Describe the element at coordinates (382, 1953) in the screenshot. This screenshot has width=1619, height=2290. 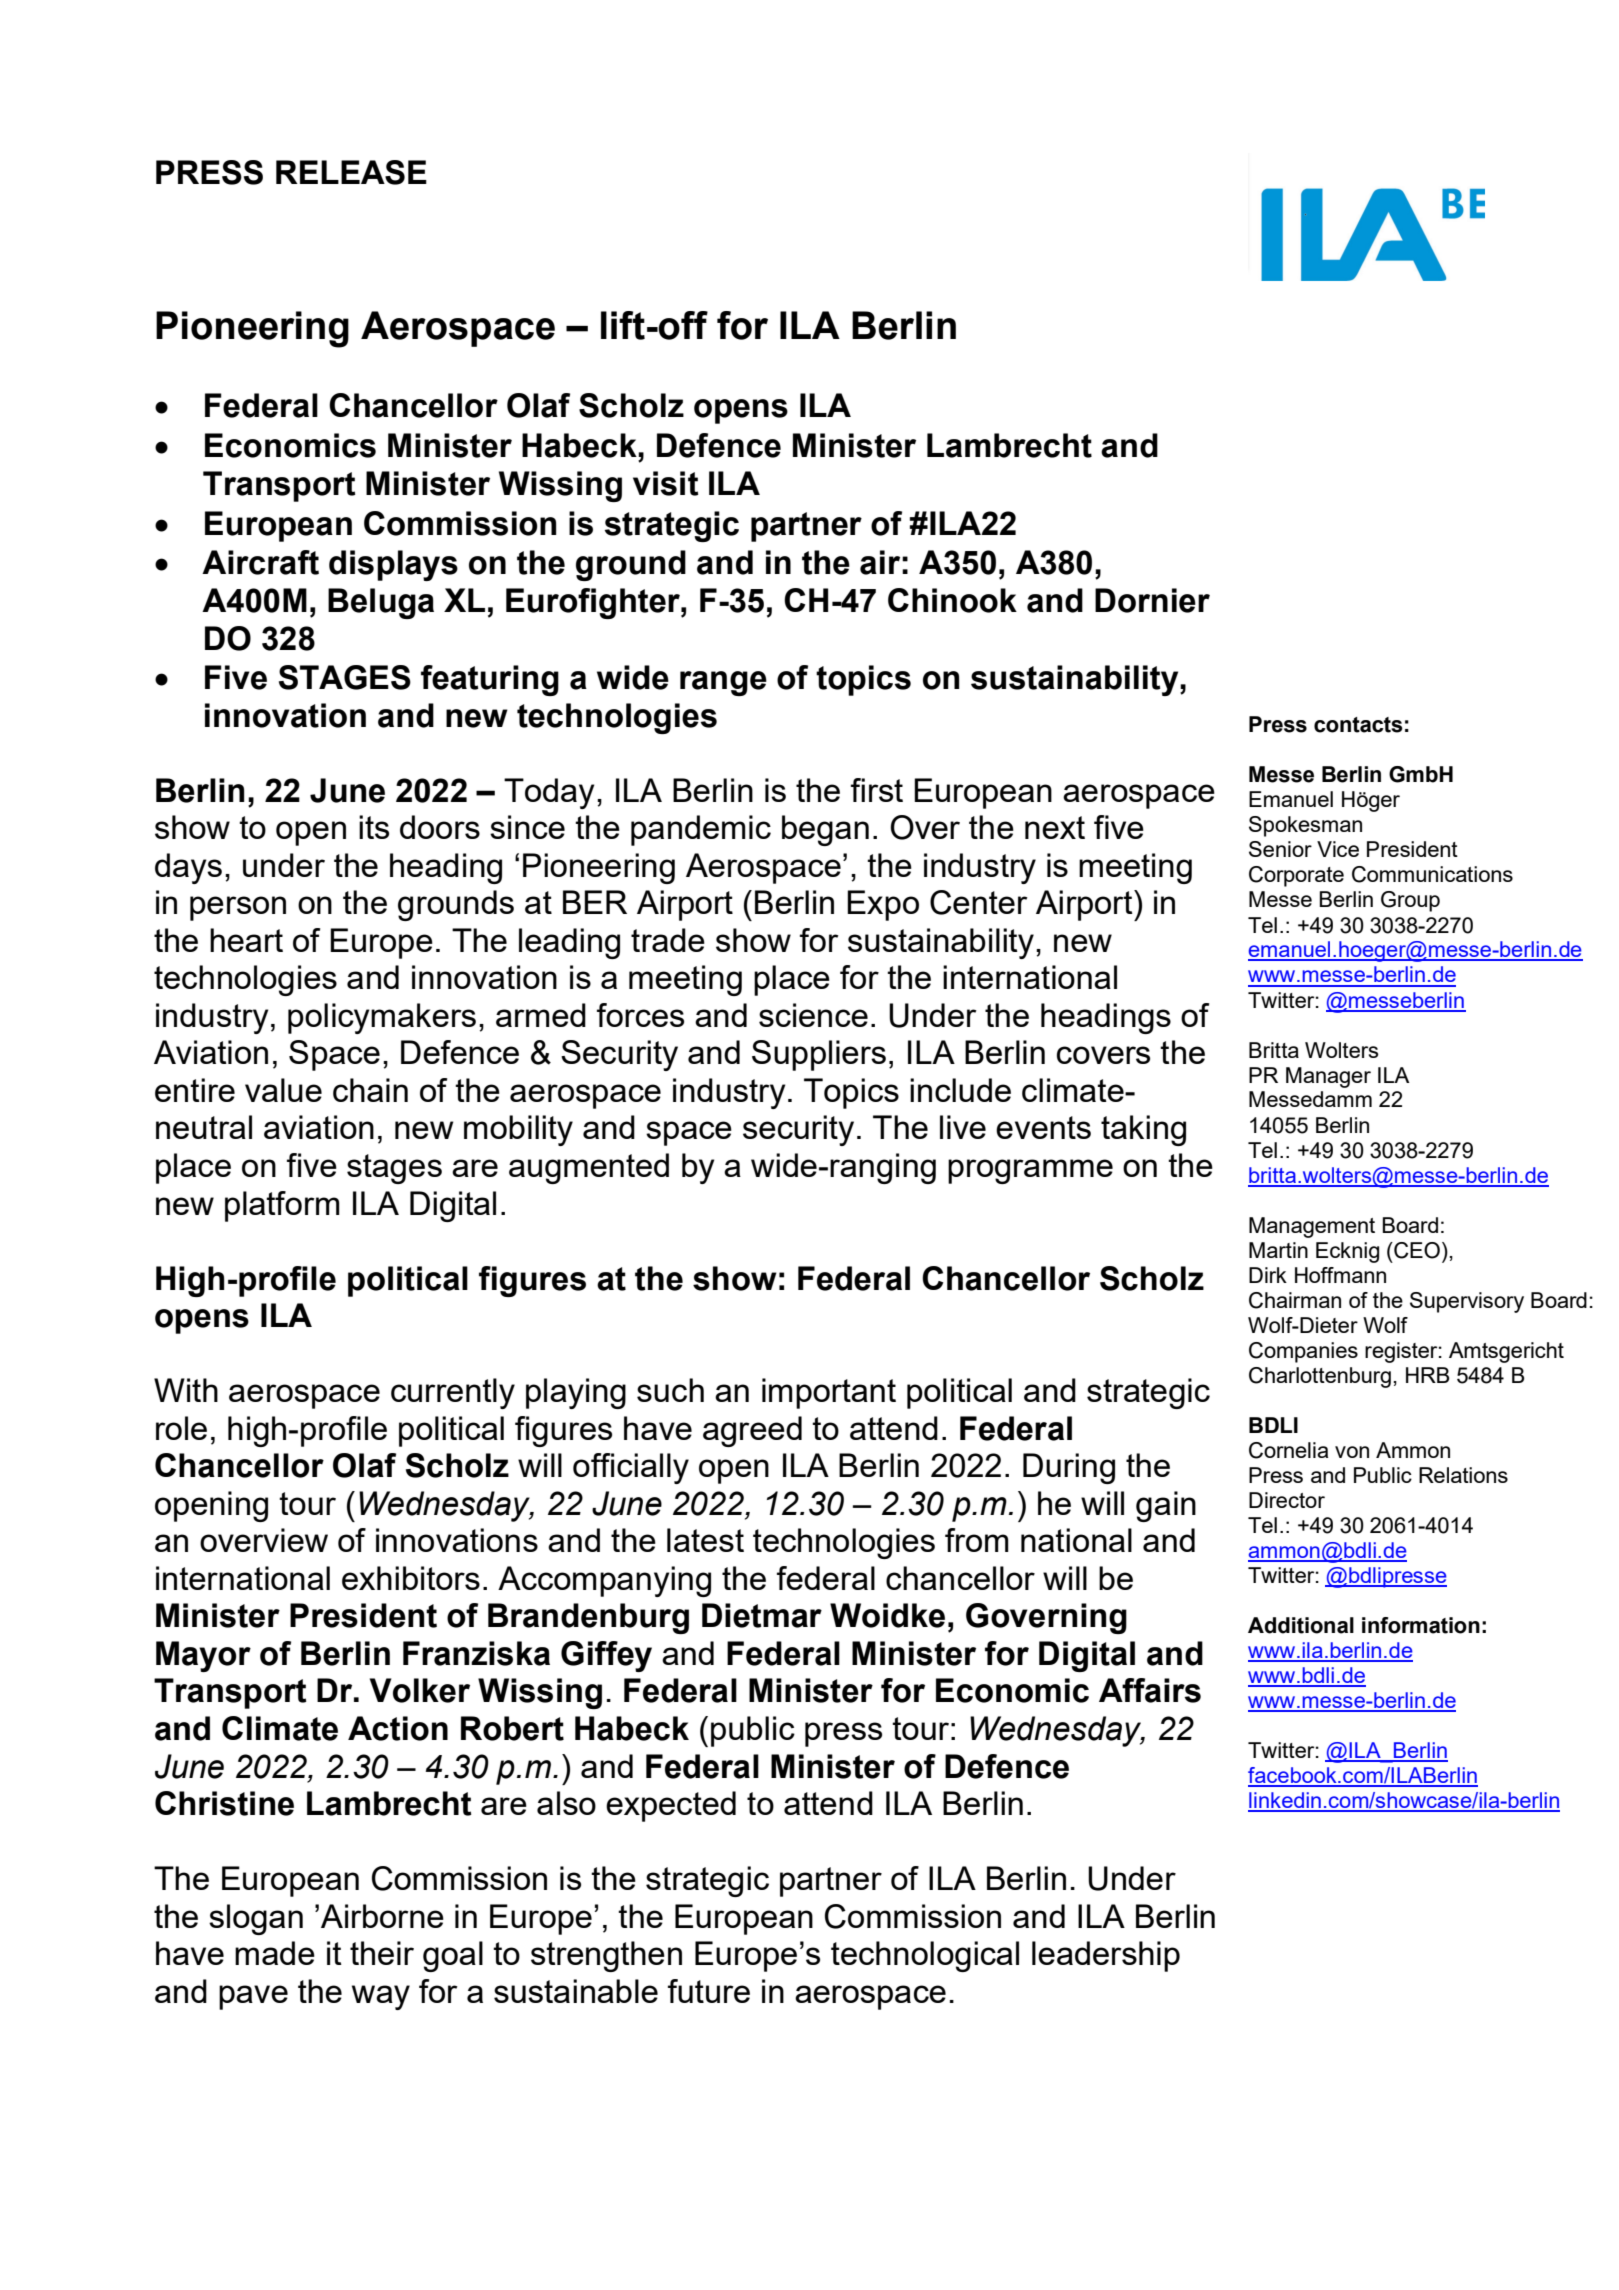
I see `their` at that location.
